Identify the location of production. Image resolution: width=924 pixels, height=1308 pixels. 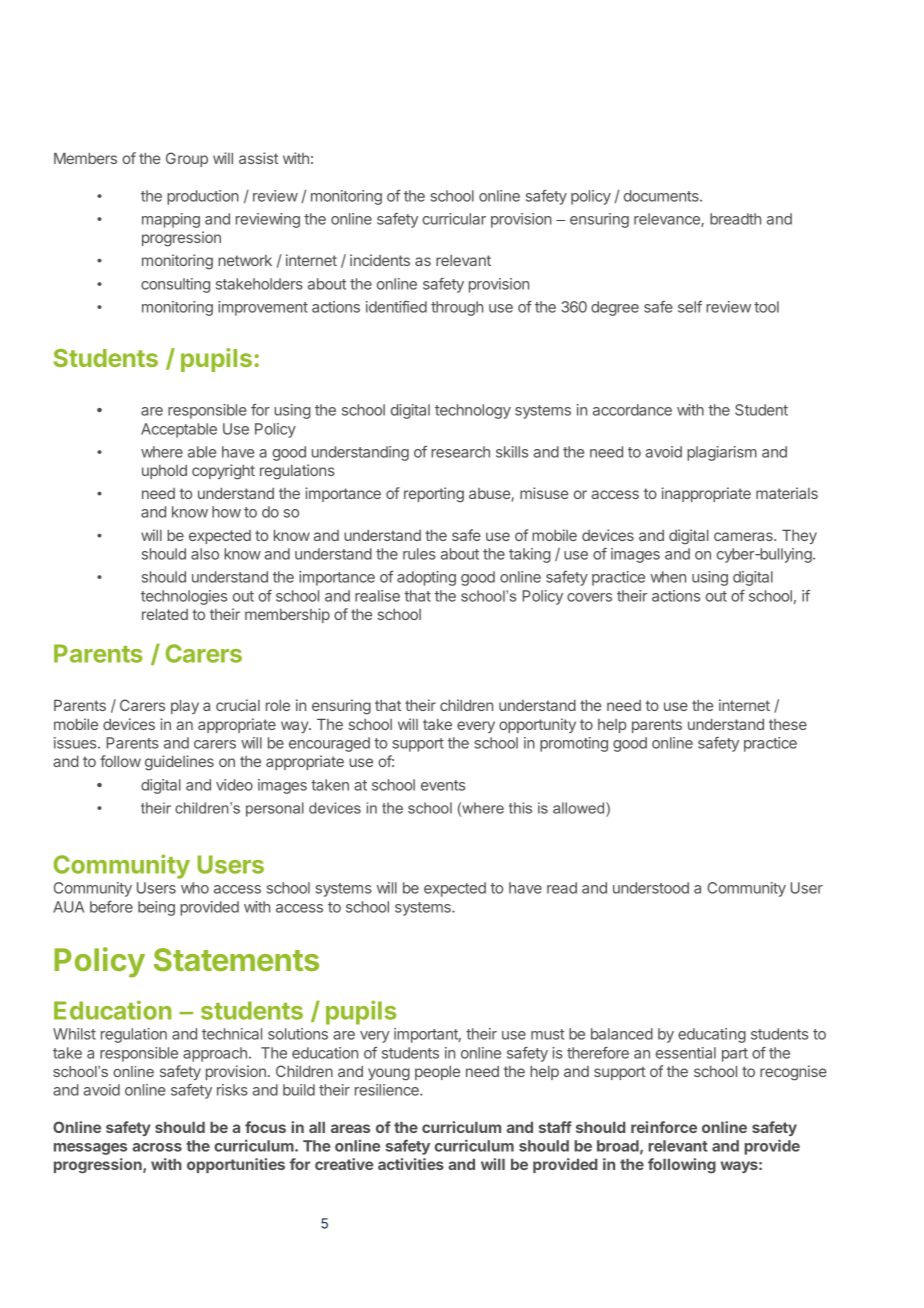
(203, 197).
